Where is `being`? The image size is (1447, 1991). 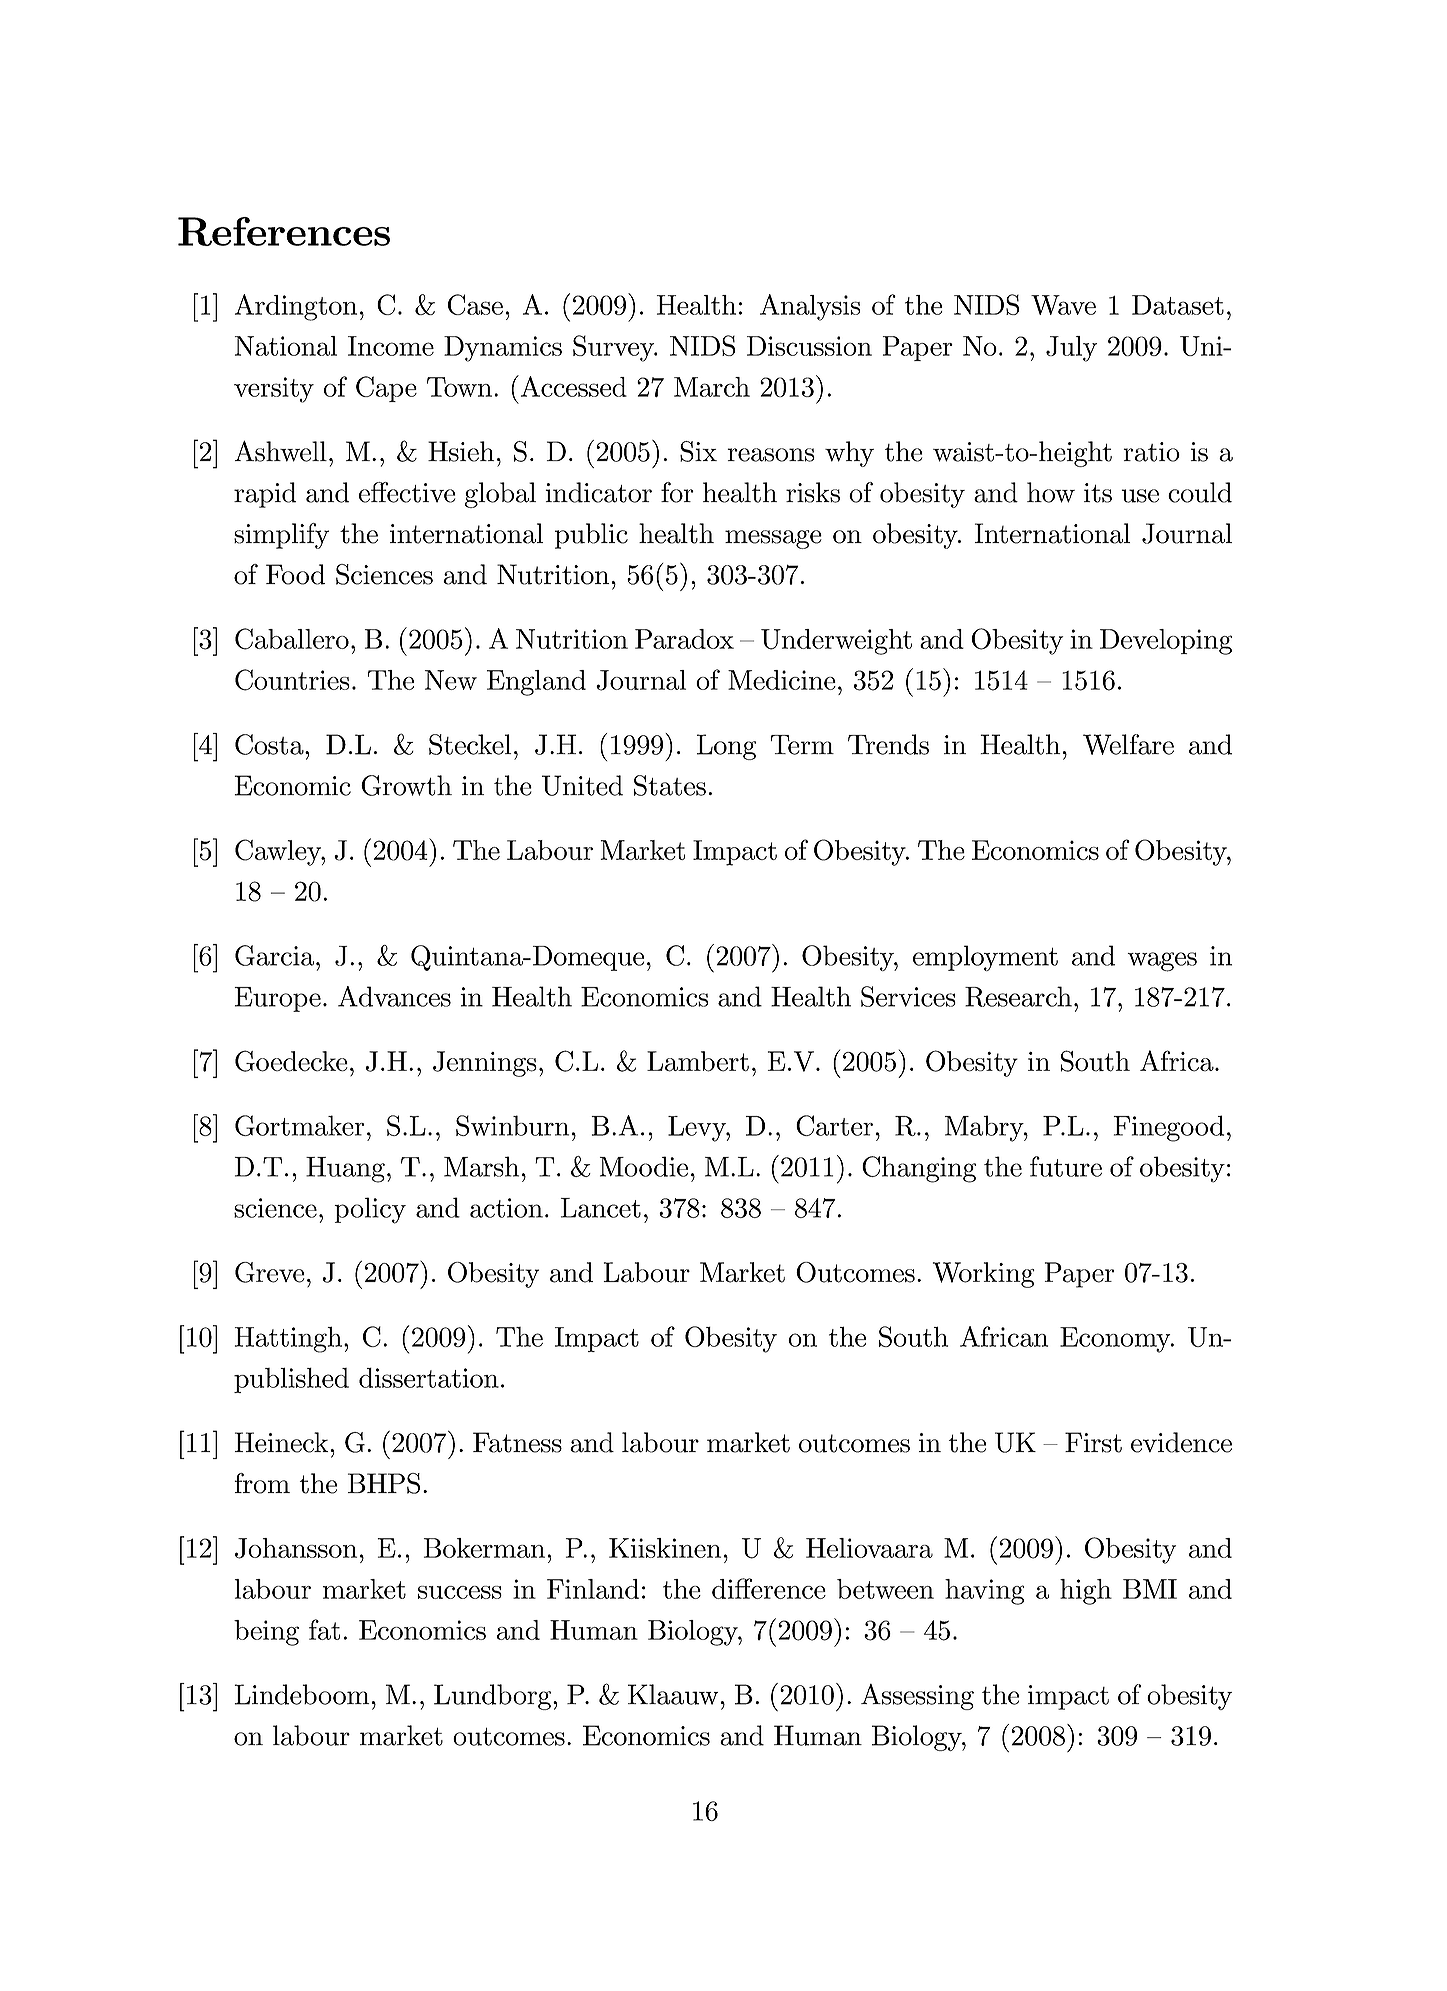
being is located at coordinates (266, 1633).
